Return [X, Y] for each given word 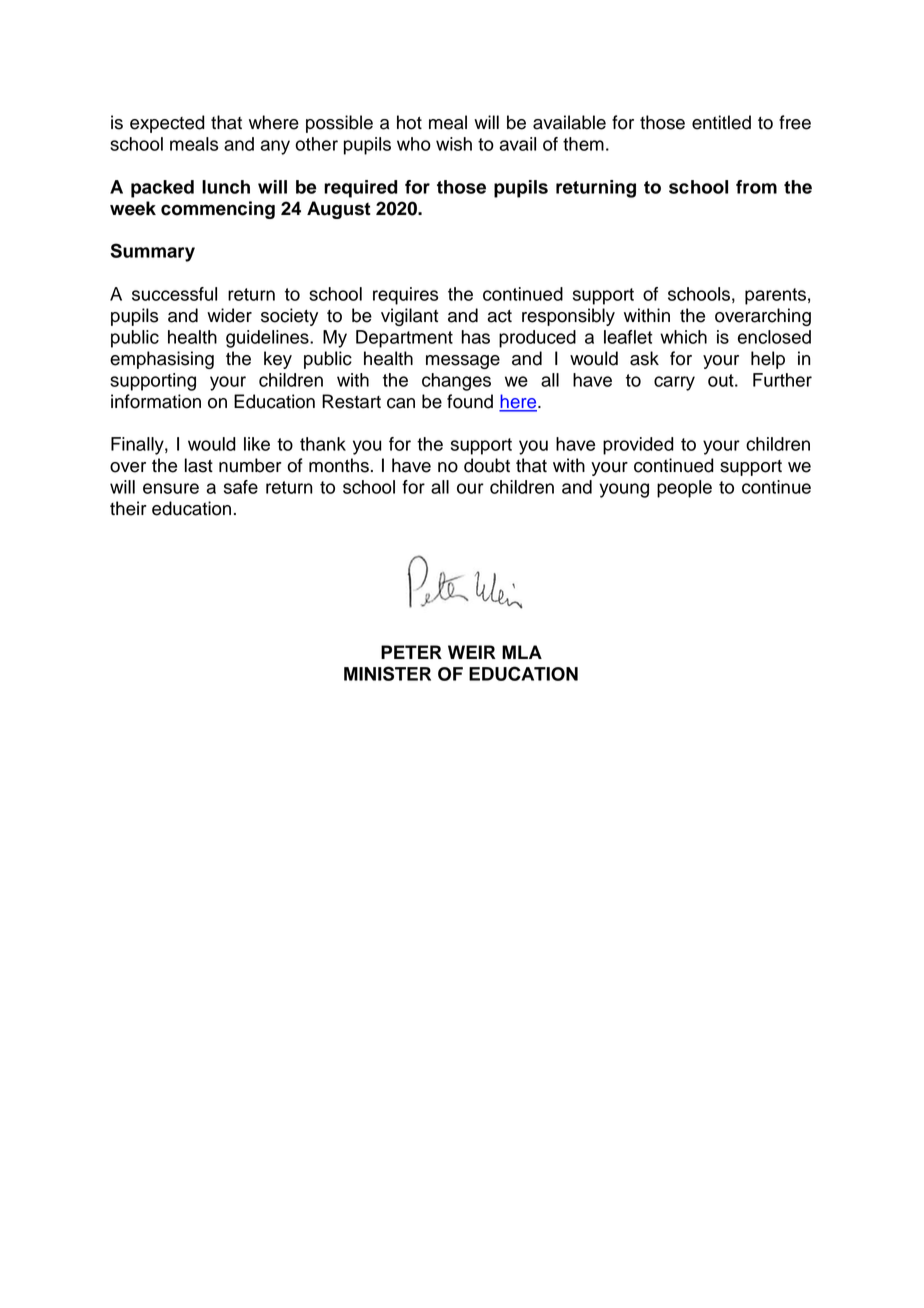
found [470, 401]
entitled [721, 122]
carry [674, 383]
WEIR [472, 652]
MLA [522, 652]
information [156, 401]
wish [454, 144]
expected [167, 124]
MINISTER [387, 673]
